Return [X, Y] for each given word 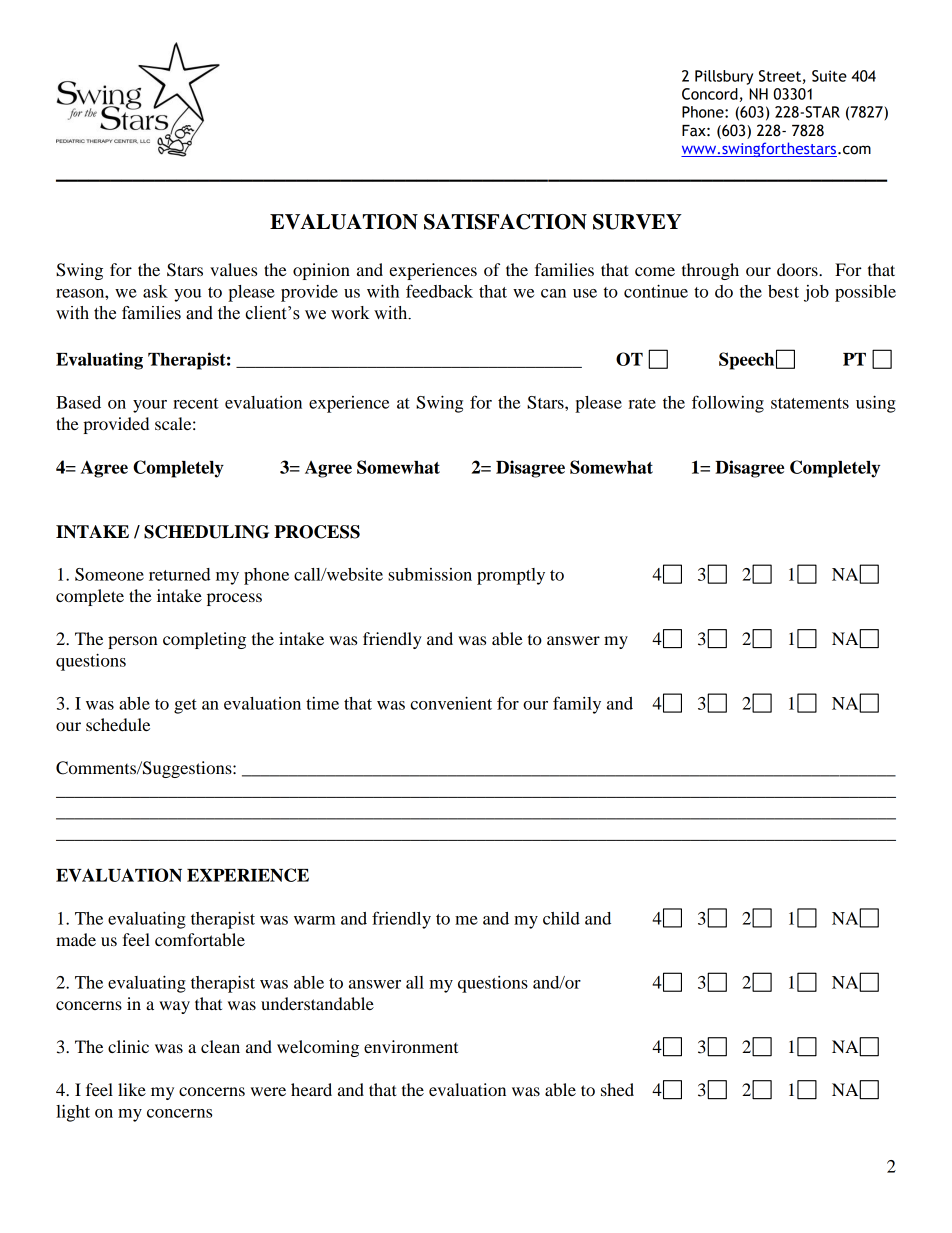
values [233, 269]
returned [180, 574]
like [132, 1089]
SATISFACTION [505, 222]
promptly [511, 576]
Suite [829, 76]
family [577, 705]
